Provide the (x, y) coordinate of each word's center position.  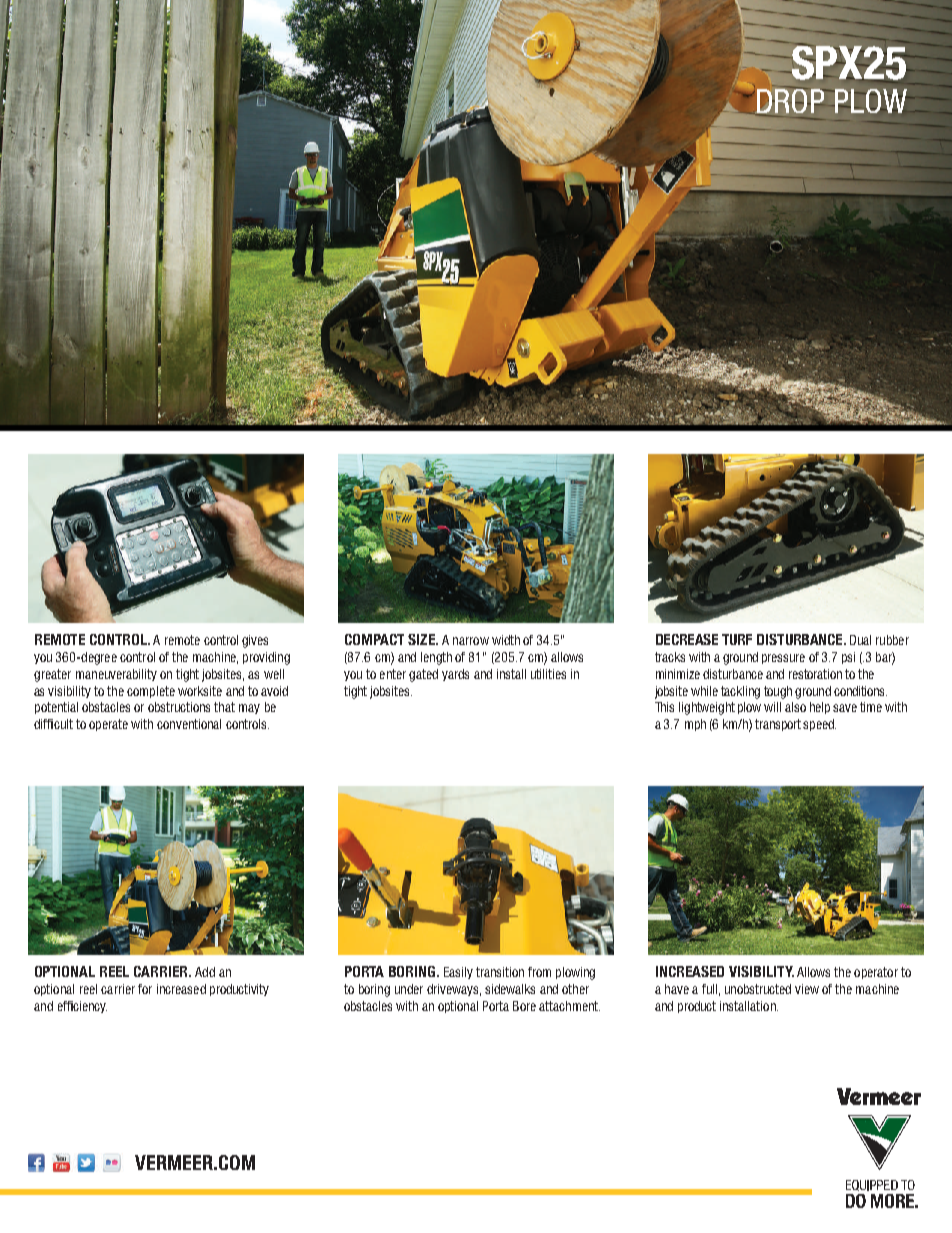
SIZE (423, 639)
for (145, 989)
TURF (737, 639)
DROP (790, 100)
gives (255, 641)
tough (778, 692)
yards (455, 675)
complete (151, 692)
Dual (860, 640)
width (506, 640)
